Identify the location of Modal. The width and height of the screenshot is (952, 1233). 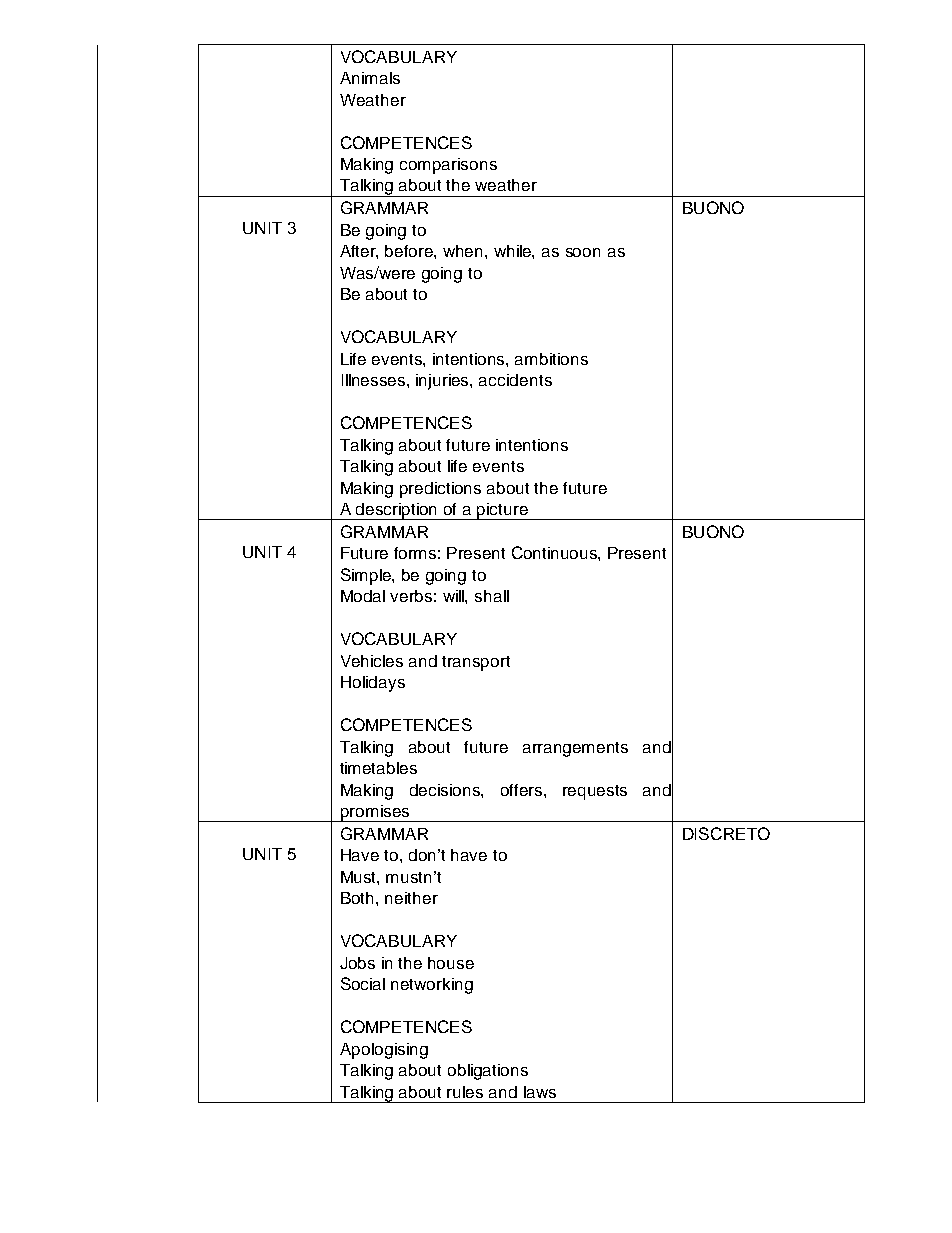
(363, 596).
